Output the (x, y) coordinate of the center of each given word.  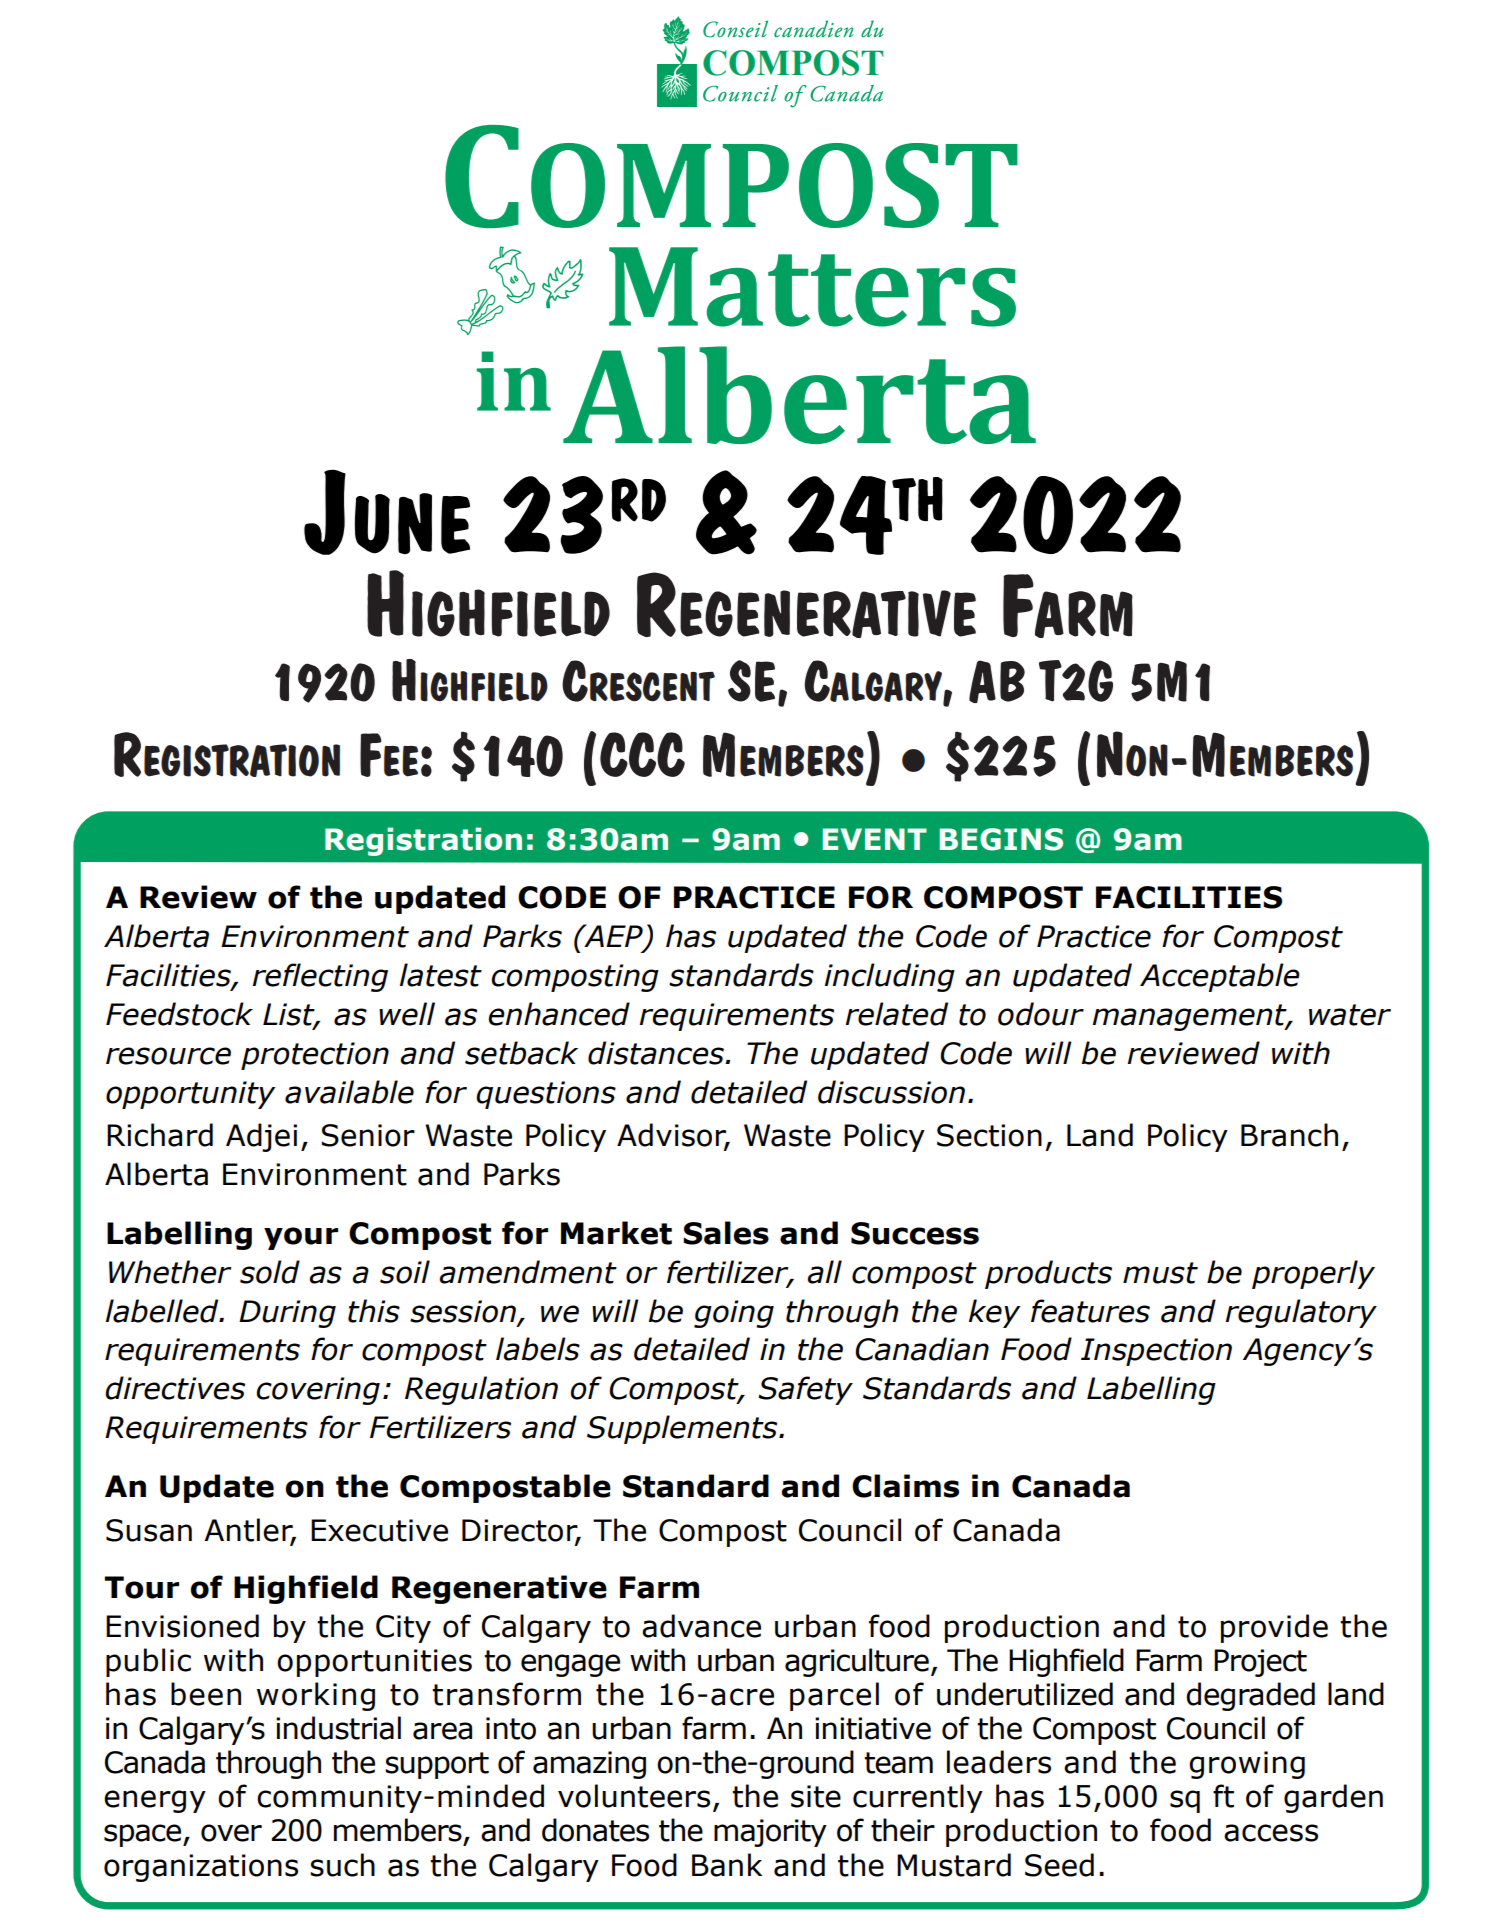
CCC (642, 754)
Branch (1289, 1135)
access (1271, 1833)
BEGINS (1001, 839)
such (342, 1865)
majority (770, 1833)
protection (315, 1056)
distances (657, 1053)
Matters (812, 287)
